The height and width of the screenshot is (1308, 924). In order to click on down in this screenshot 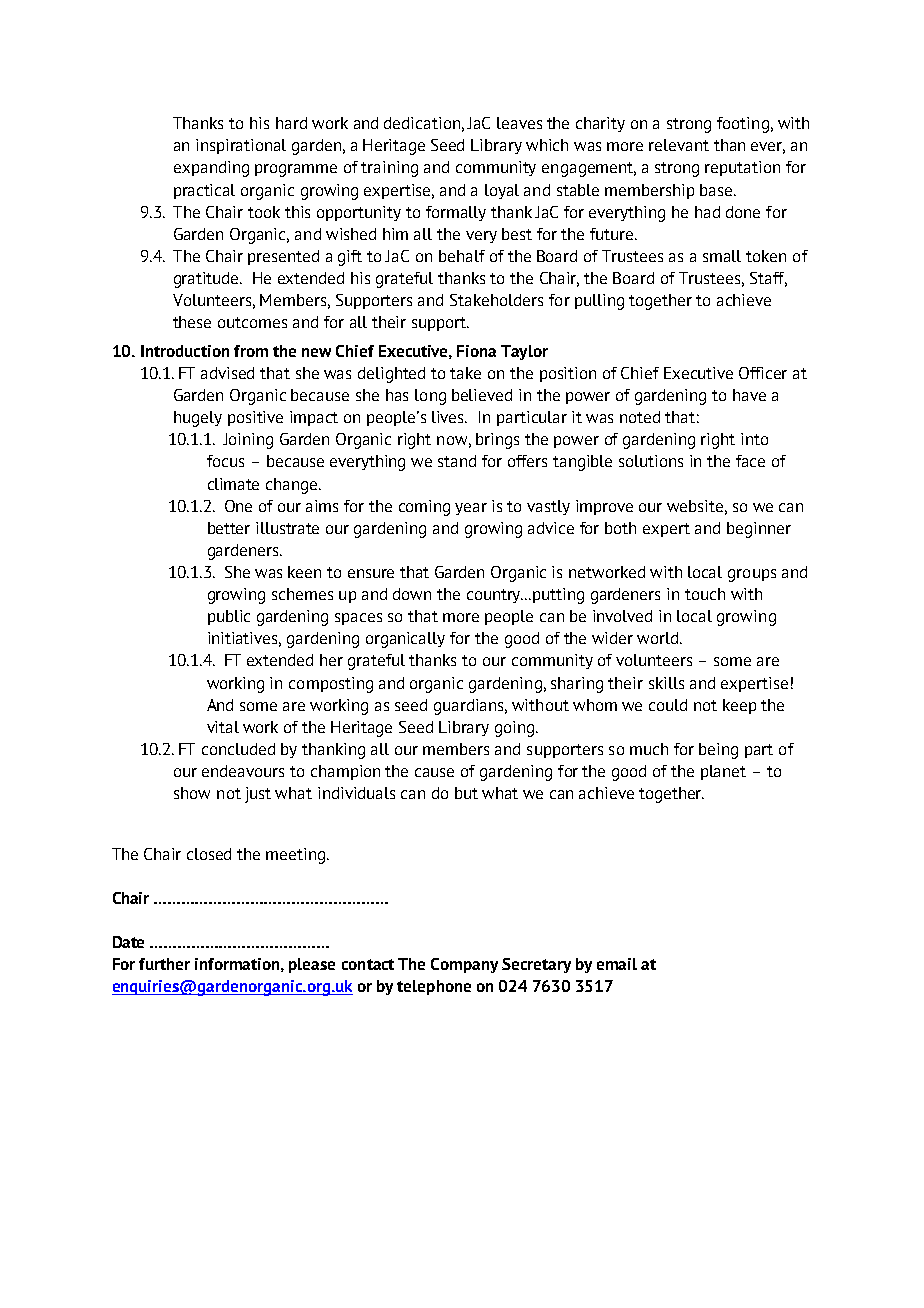, I will do `click(412, 594)`.
